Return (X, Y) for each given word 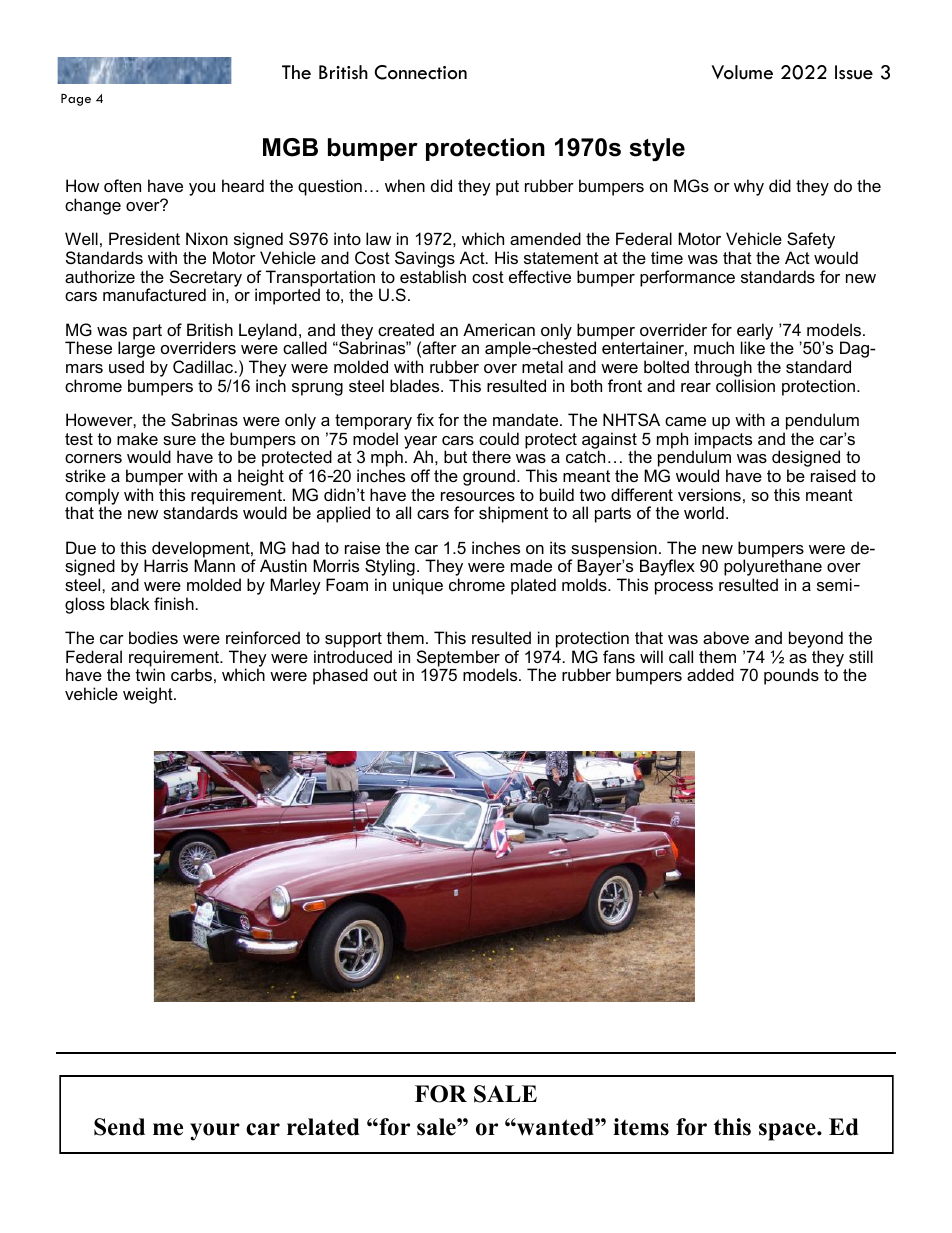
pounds (791, 676)
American (499, 329)
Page (76, 100)
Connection (421, 72)
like (753, 347)
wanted (555, 1127)
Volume (742, 72)
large (136, 351)
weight (149, 695)
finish (174, 603)
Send (119, 1127)
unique (418, 586)
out (385, 675)
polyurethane (773, 569)
